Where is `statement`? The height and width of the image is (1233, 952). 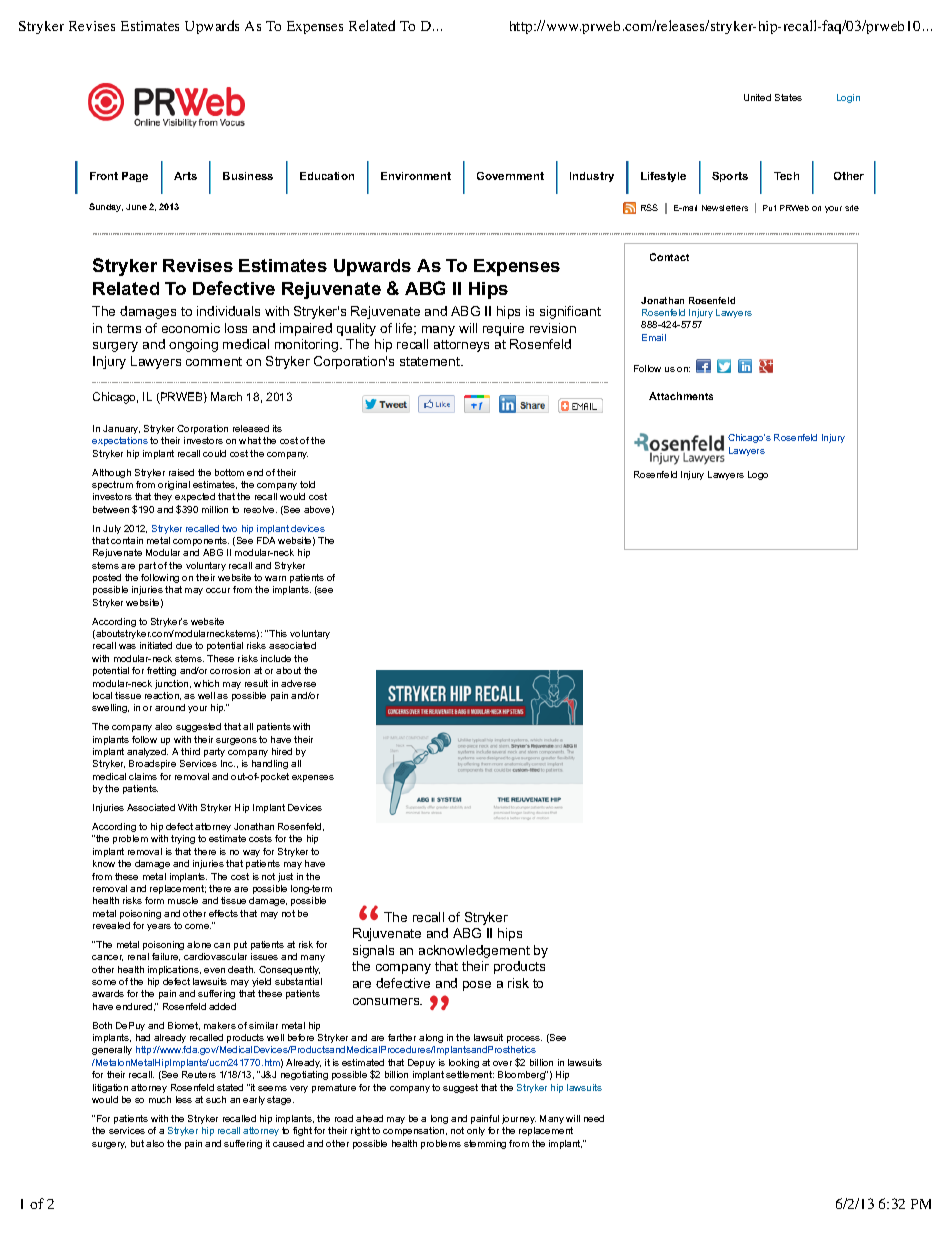 statement is located at coordinates (431, 361).
